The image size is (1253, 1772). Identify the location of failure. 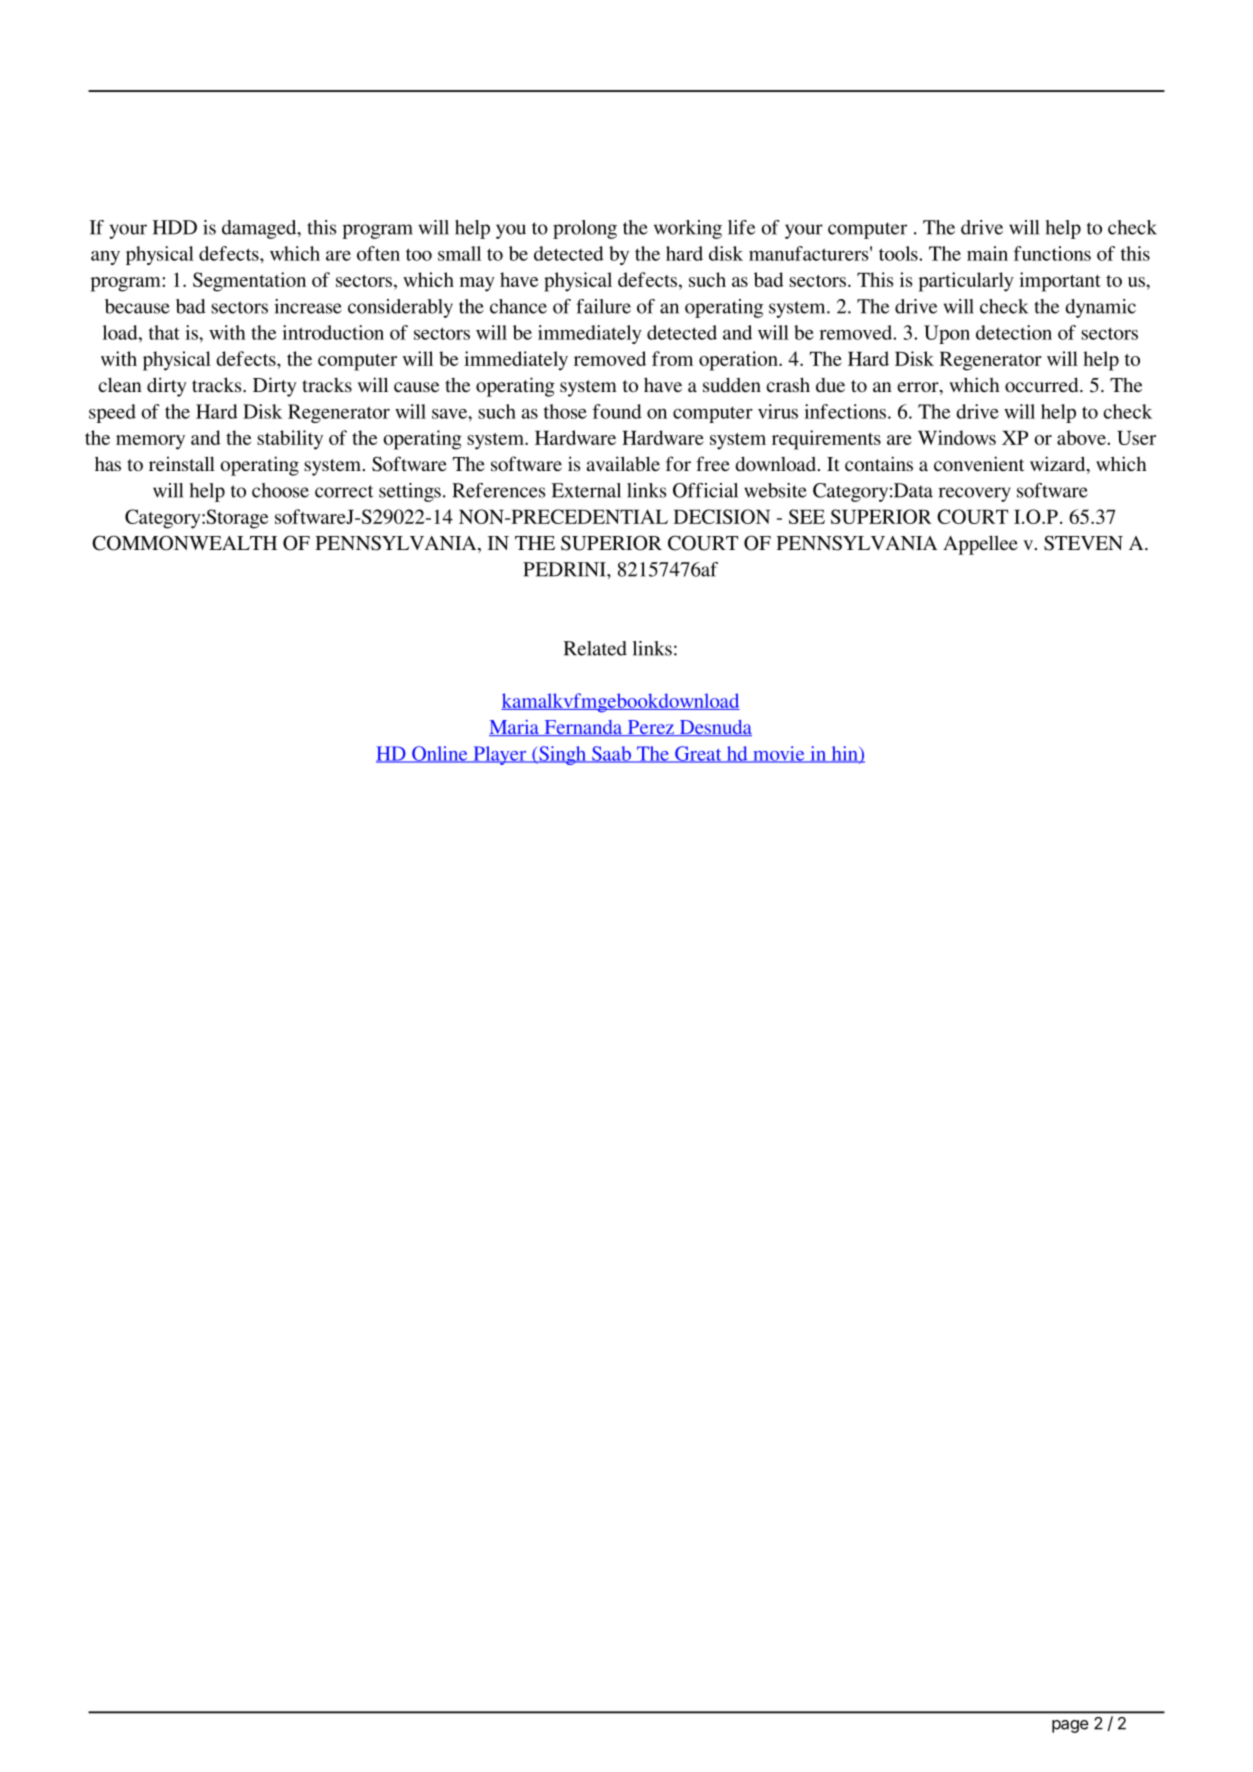
(603, 306).
